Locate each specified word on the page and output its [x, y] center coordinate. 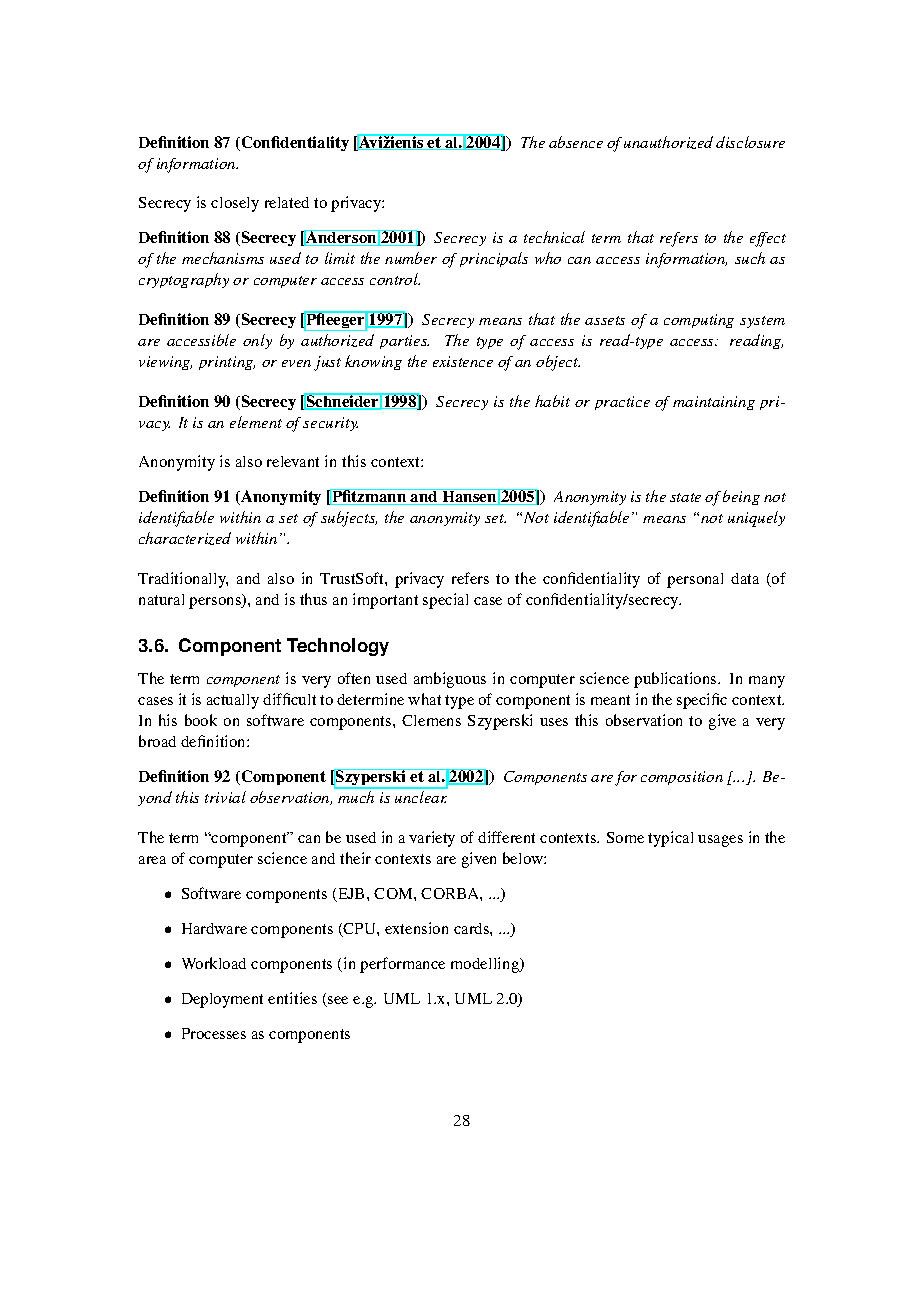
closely [235, 204]
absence [576, 142]
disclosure [750, 142]
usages [720, 841]
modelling [486, 965]
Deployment [222, 1000]
